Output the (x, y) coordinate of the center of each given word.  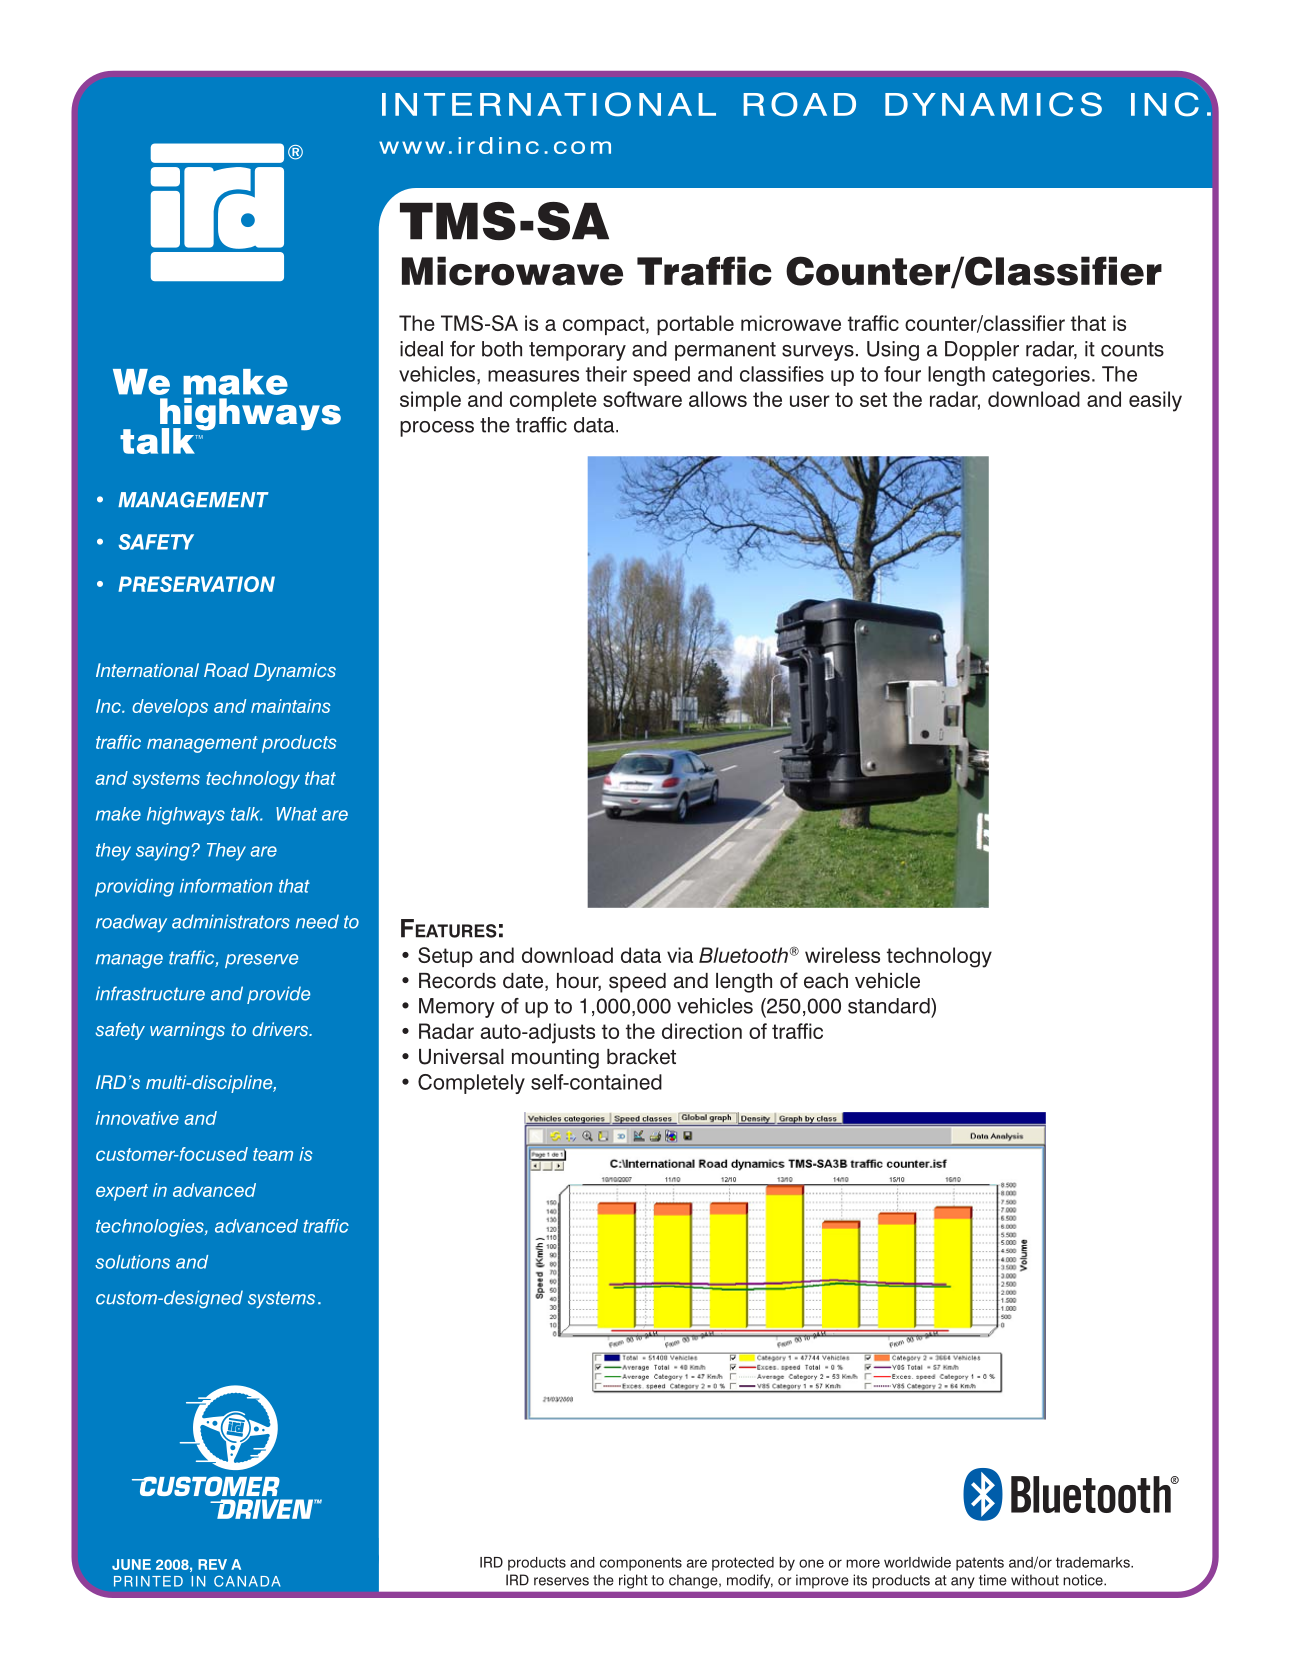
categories (1041, 376)
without (1035, 1580)
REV (212, 1564)
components (641, 1564)
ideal (421, 349)
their (606, 374)
